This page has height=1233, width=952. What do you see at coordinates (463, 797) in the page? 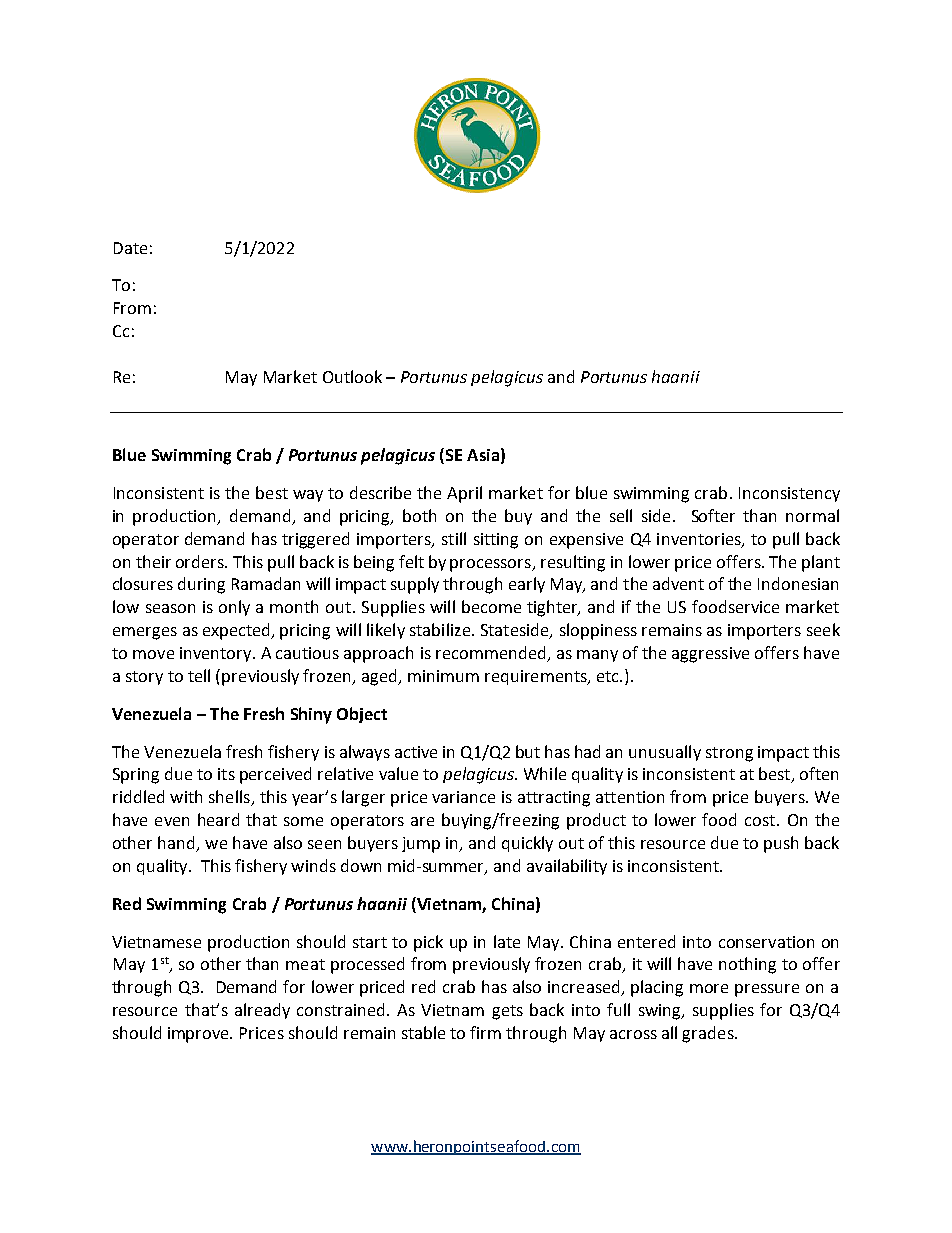
I see `variance` at bounding box center [463, 797].
